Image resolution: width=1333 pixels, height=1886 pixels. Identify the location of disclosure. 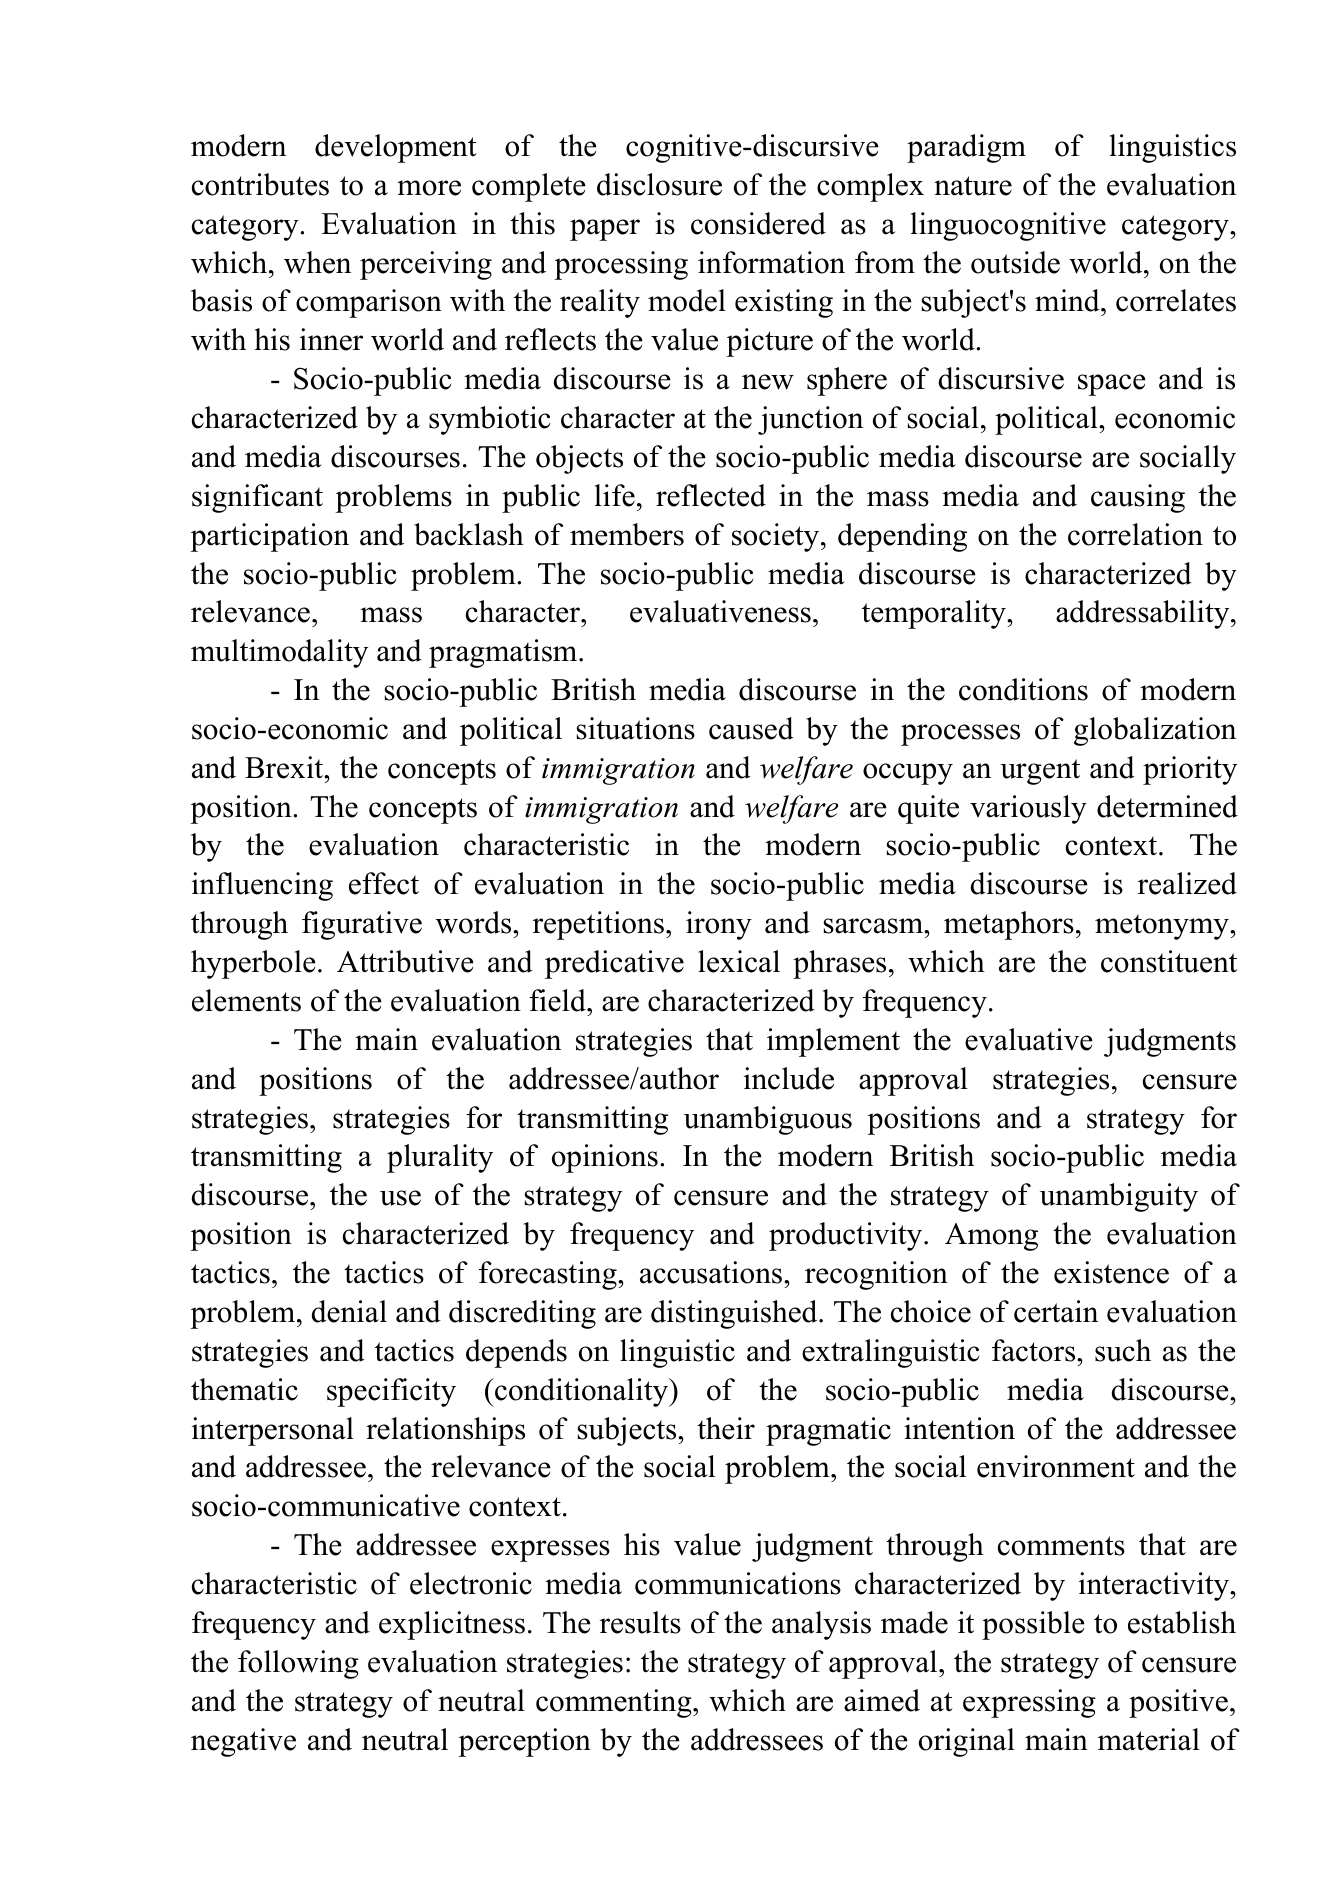
(659, 184).
